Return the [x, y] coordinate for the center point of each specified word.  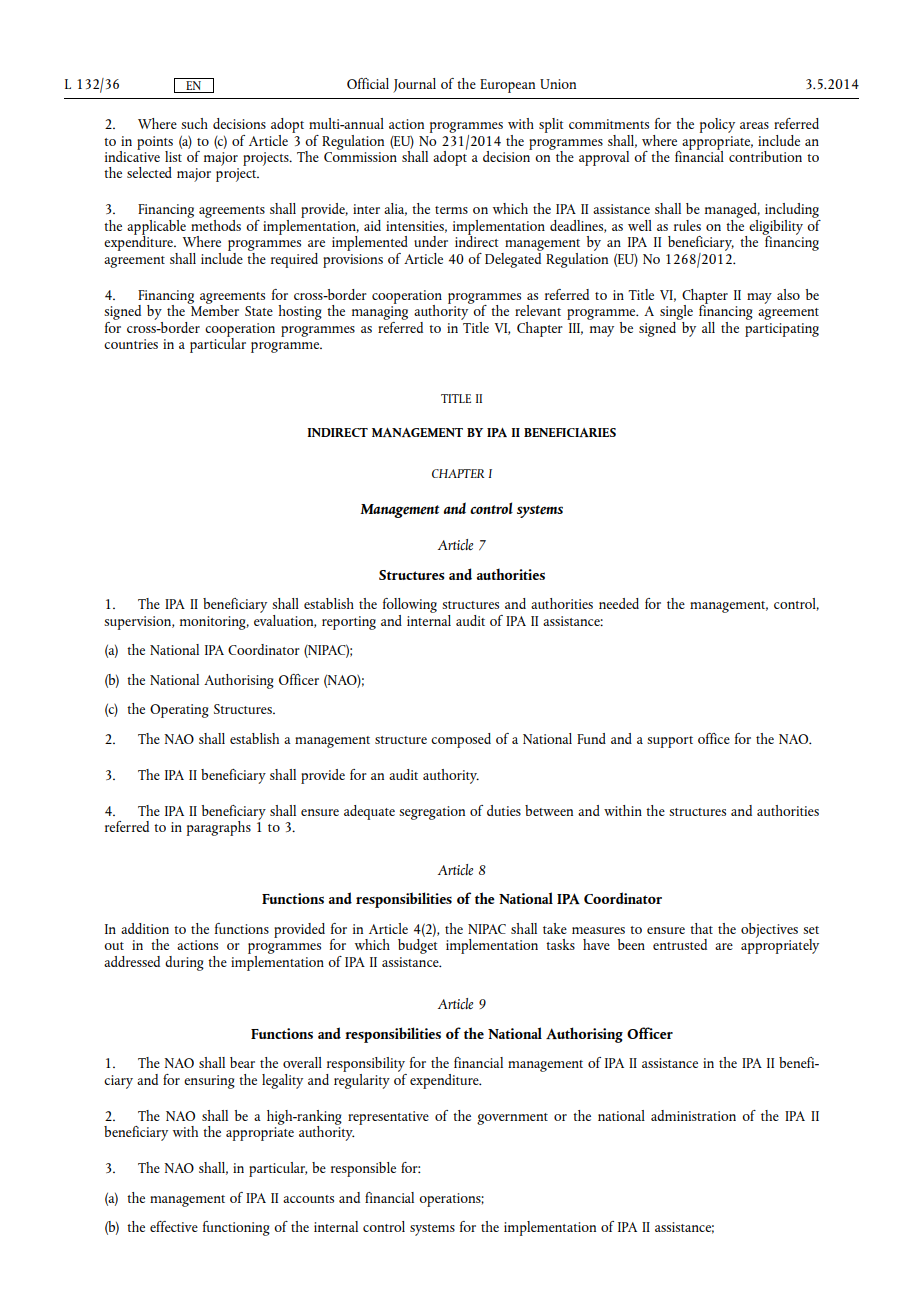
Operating [179, 711]
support [670, 742]
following [410, 605]
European [507, 86]
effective [174, 1226]
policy [717, 125]
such [194, 123]
